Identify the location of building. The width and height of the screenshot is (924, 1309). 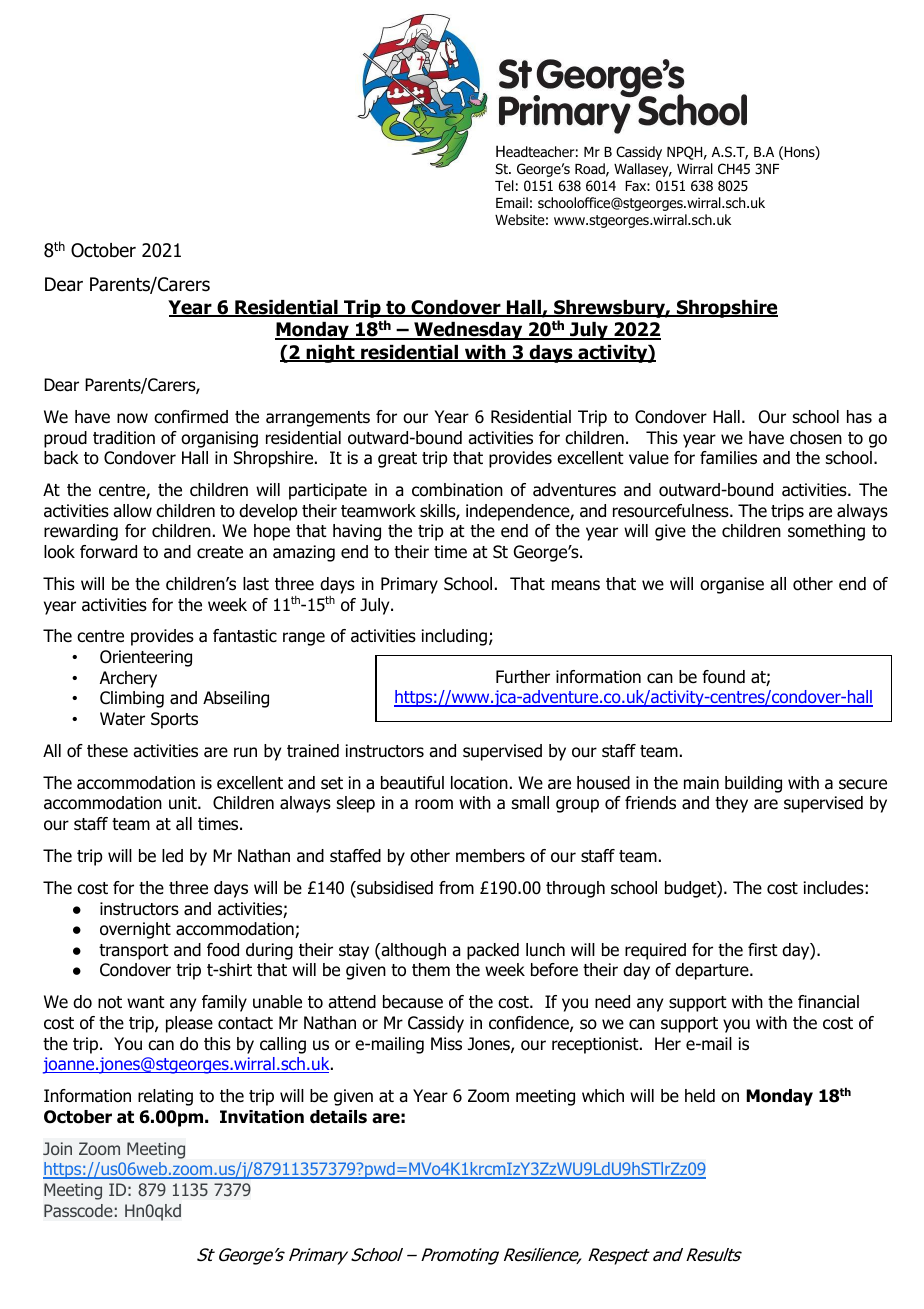
(753, 784).
